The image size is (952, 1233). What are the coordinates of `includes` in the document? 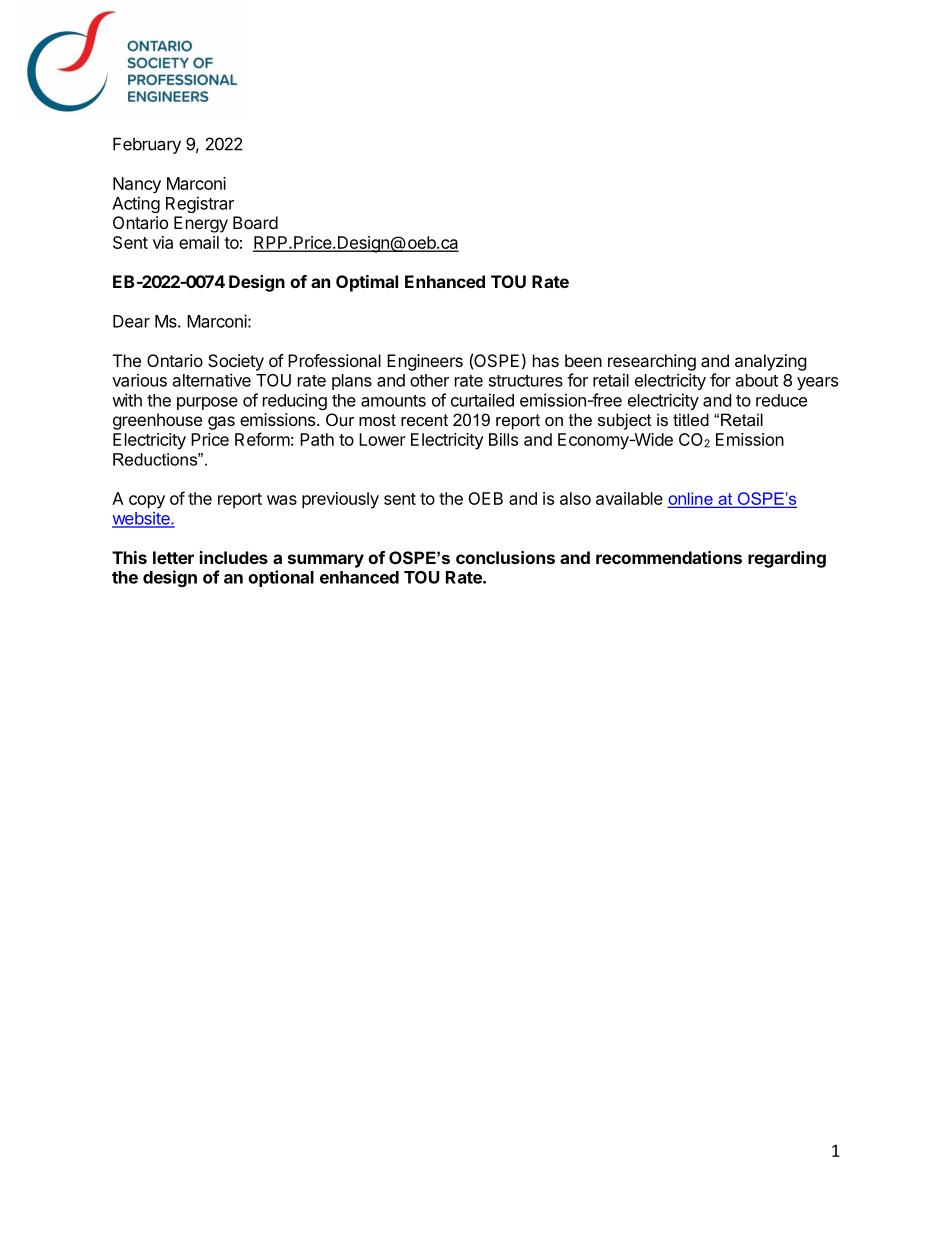 It's located at (234, 557).
